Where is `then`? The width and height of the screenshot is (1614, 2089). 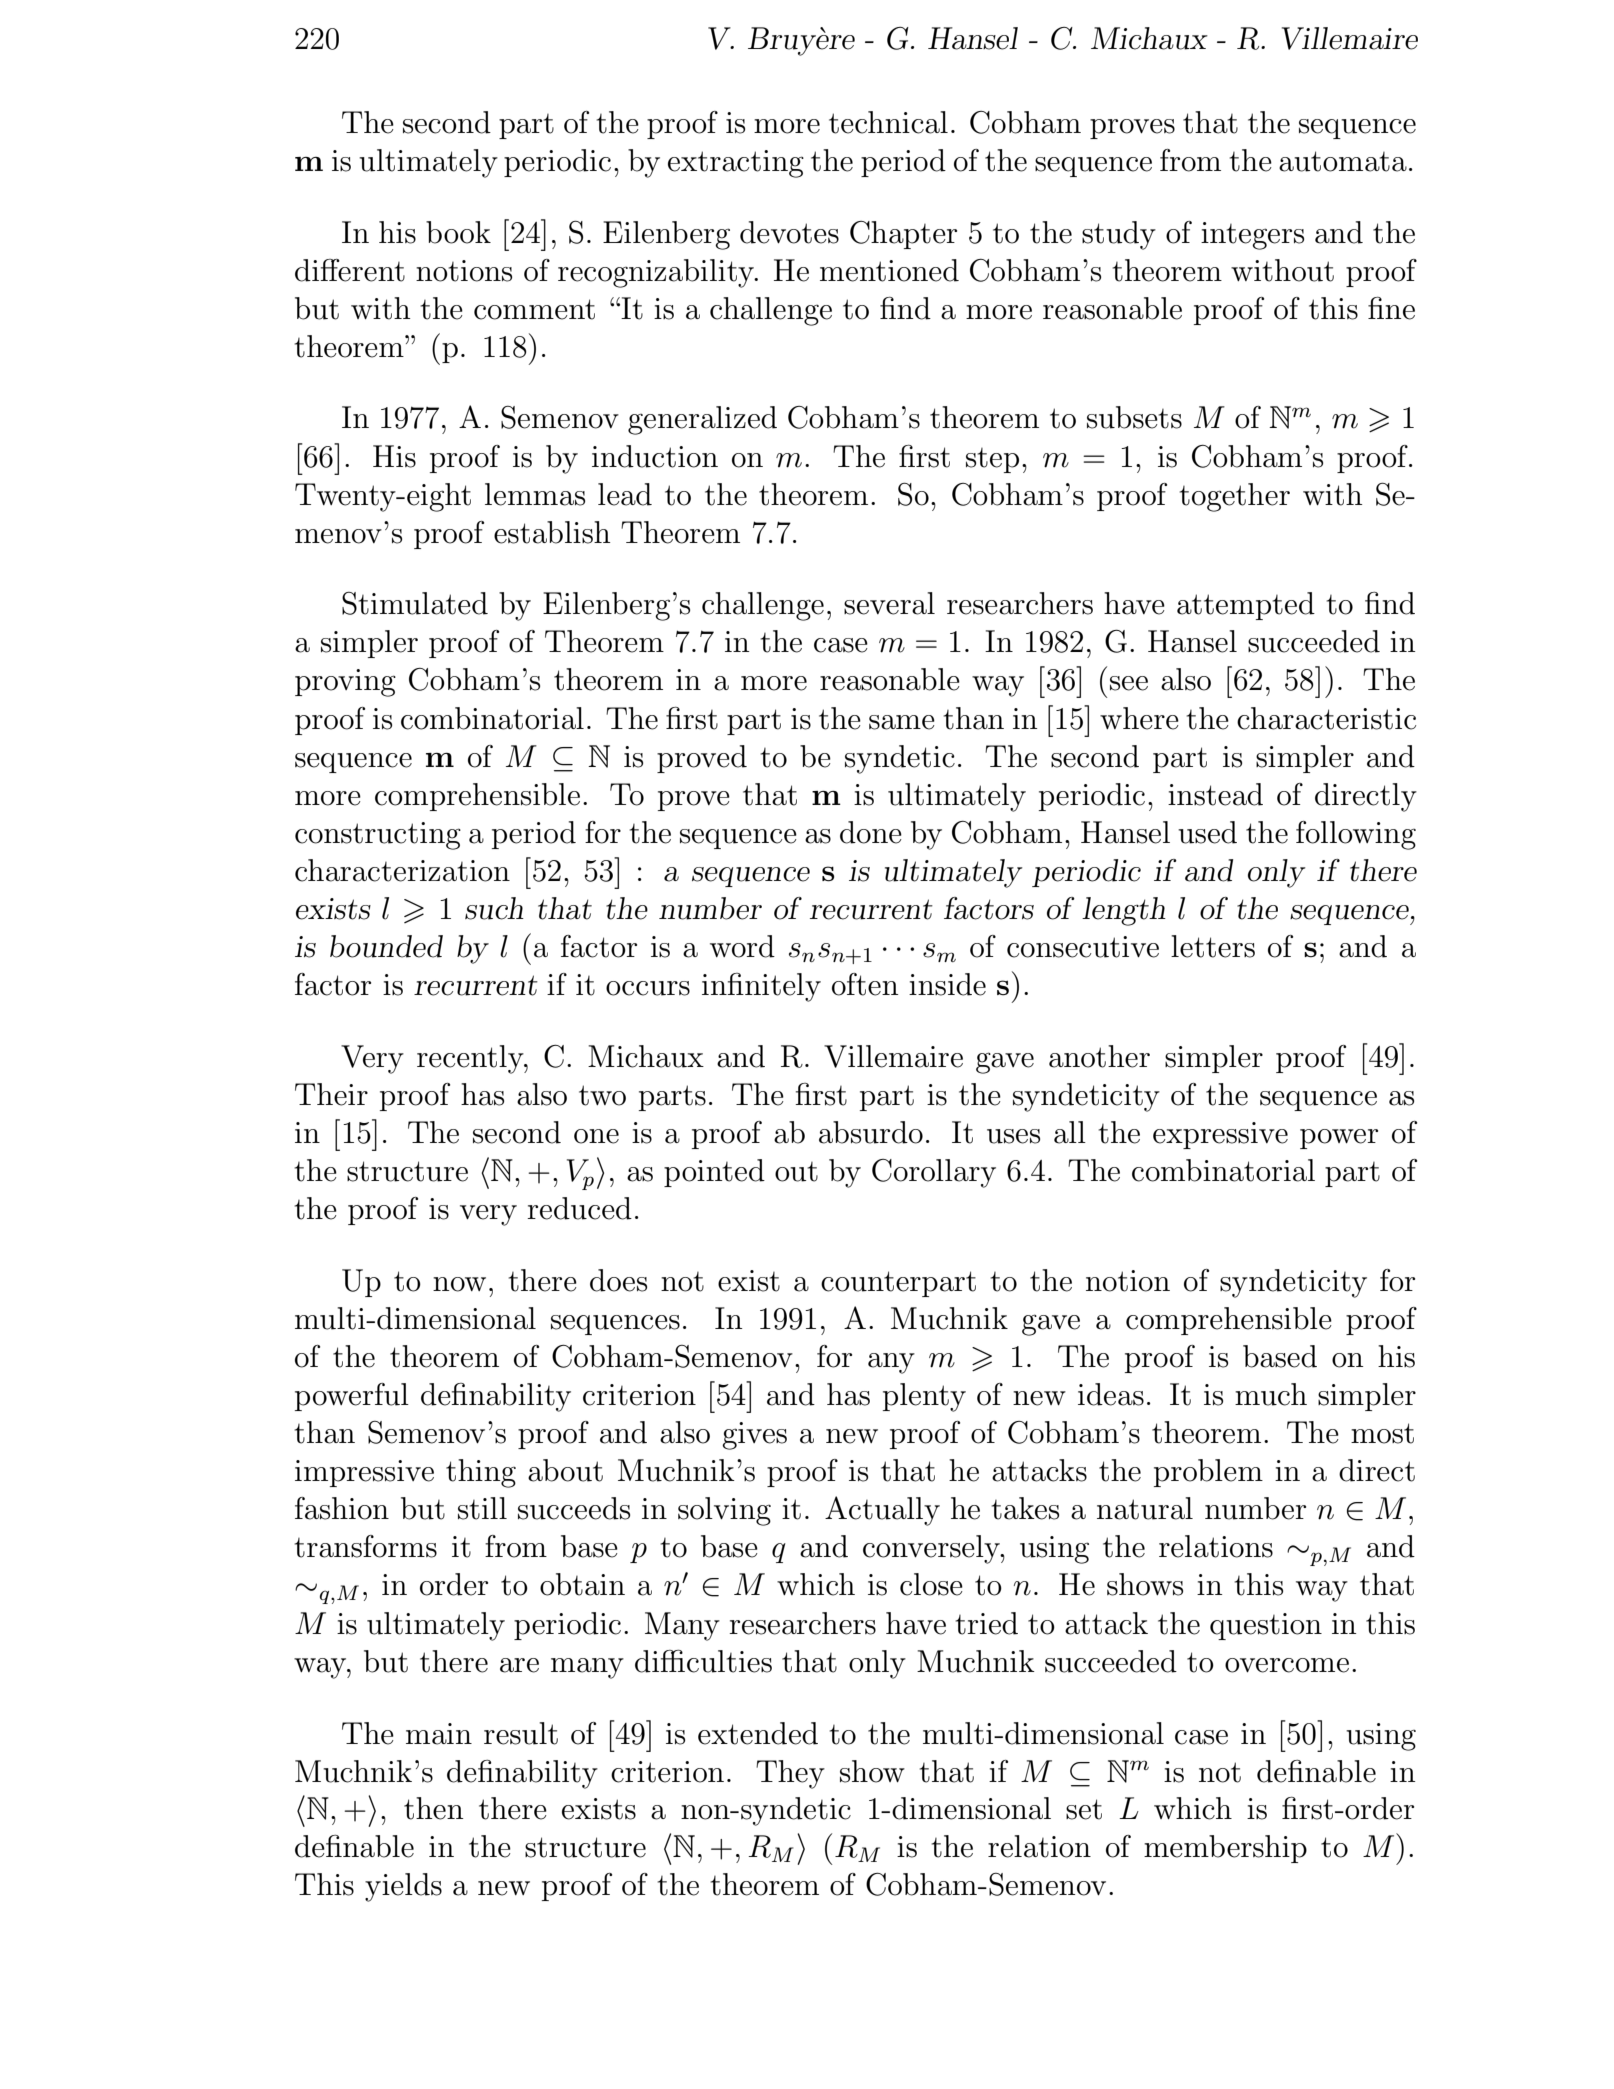 then is located at coordinates (433, 1808).
